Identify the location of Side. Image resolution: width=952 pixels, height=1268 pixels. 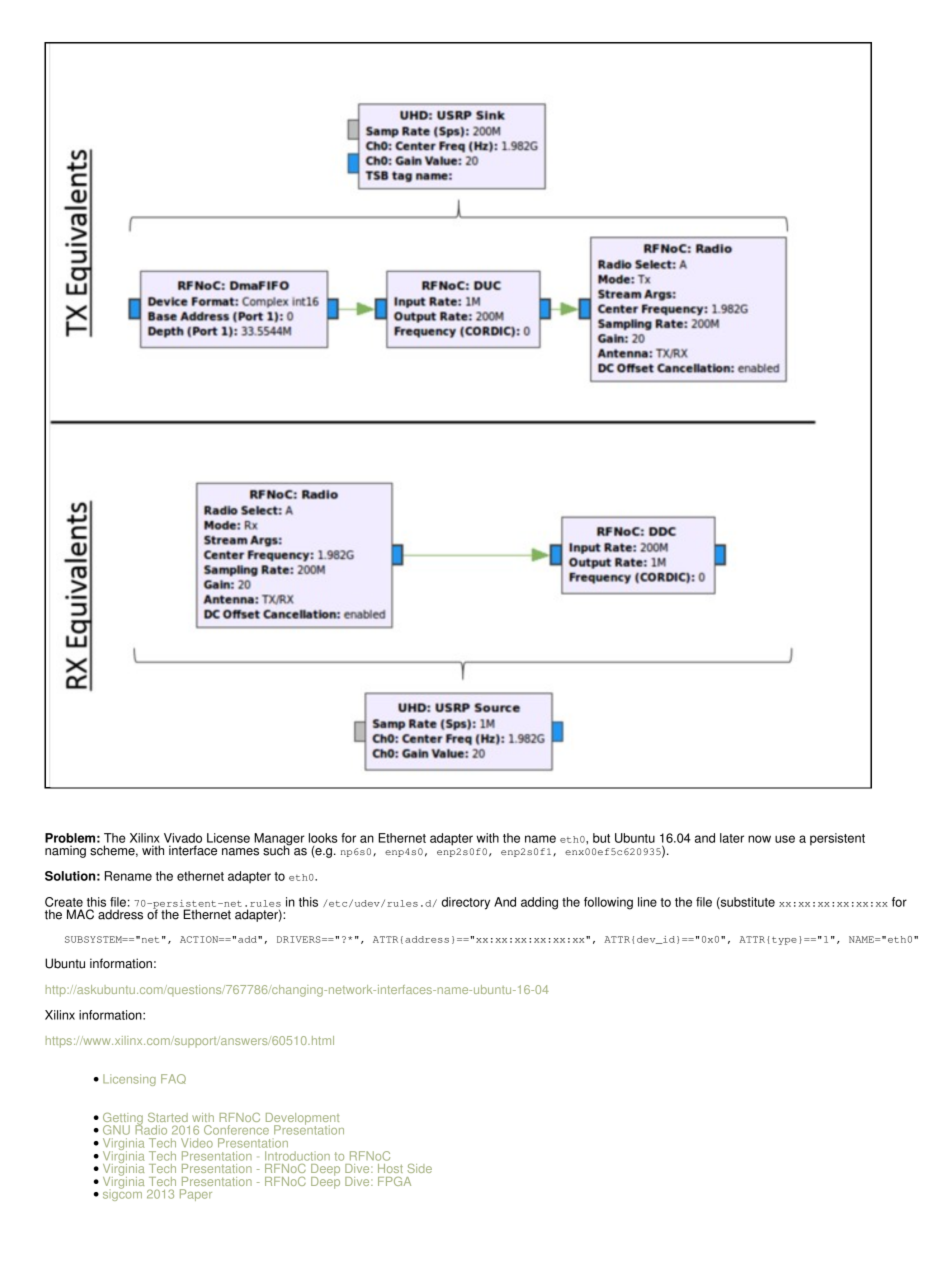
(419, 1168).
